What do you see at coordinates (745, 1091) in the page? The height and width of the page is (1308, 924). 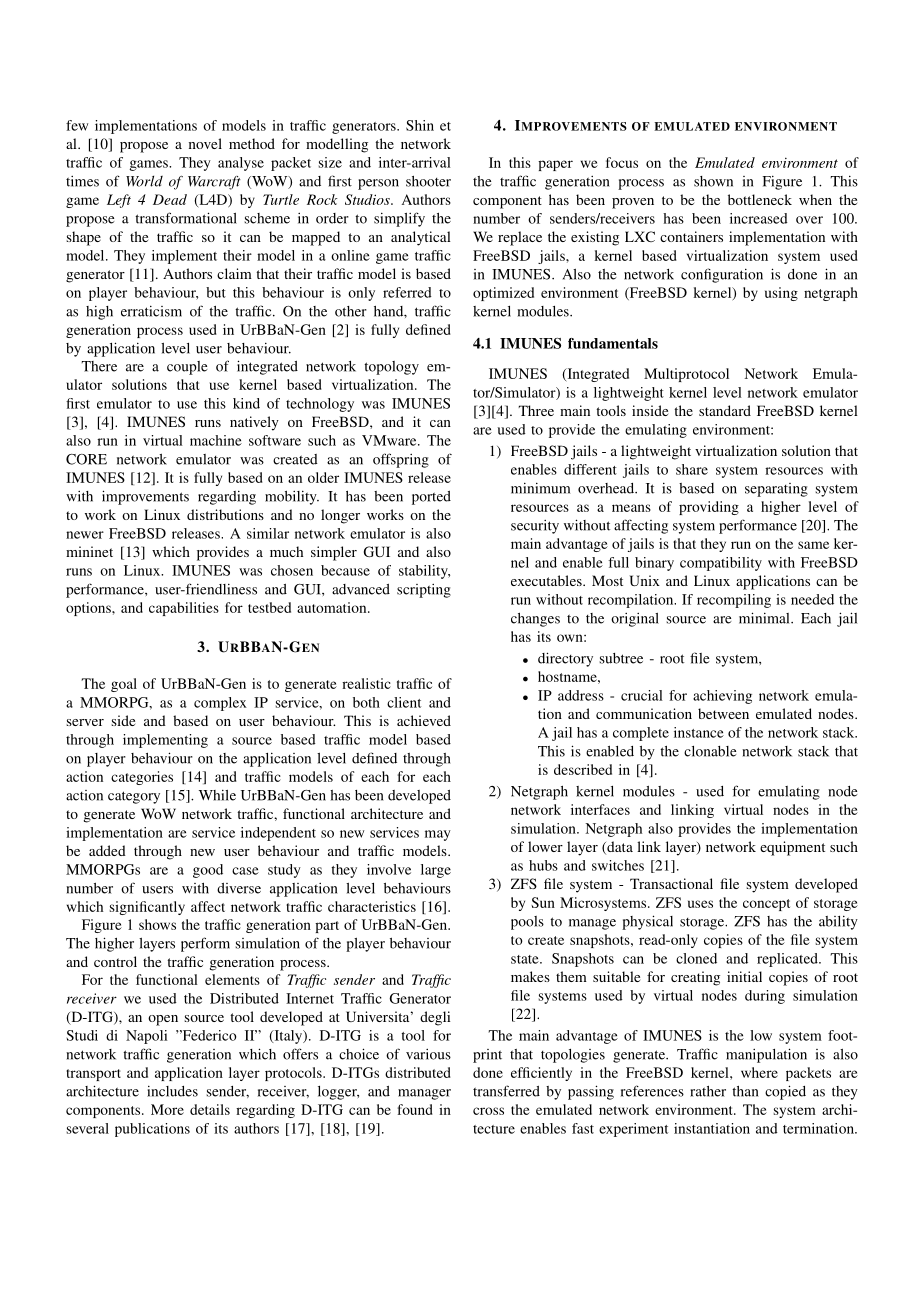 I see `than` at bounding box center [745, 1091].
